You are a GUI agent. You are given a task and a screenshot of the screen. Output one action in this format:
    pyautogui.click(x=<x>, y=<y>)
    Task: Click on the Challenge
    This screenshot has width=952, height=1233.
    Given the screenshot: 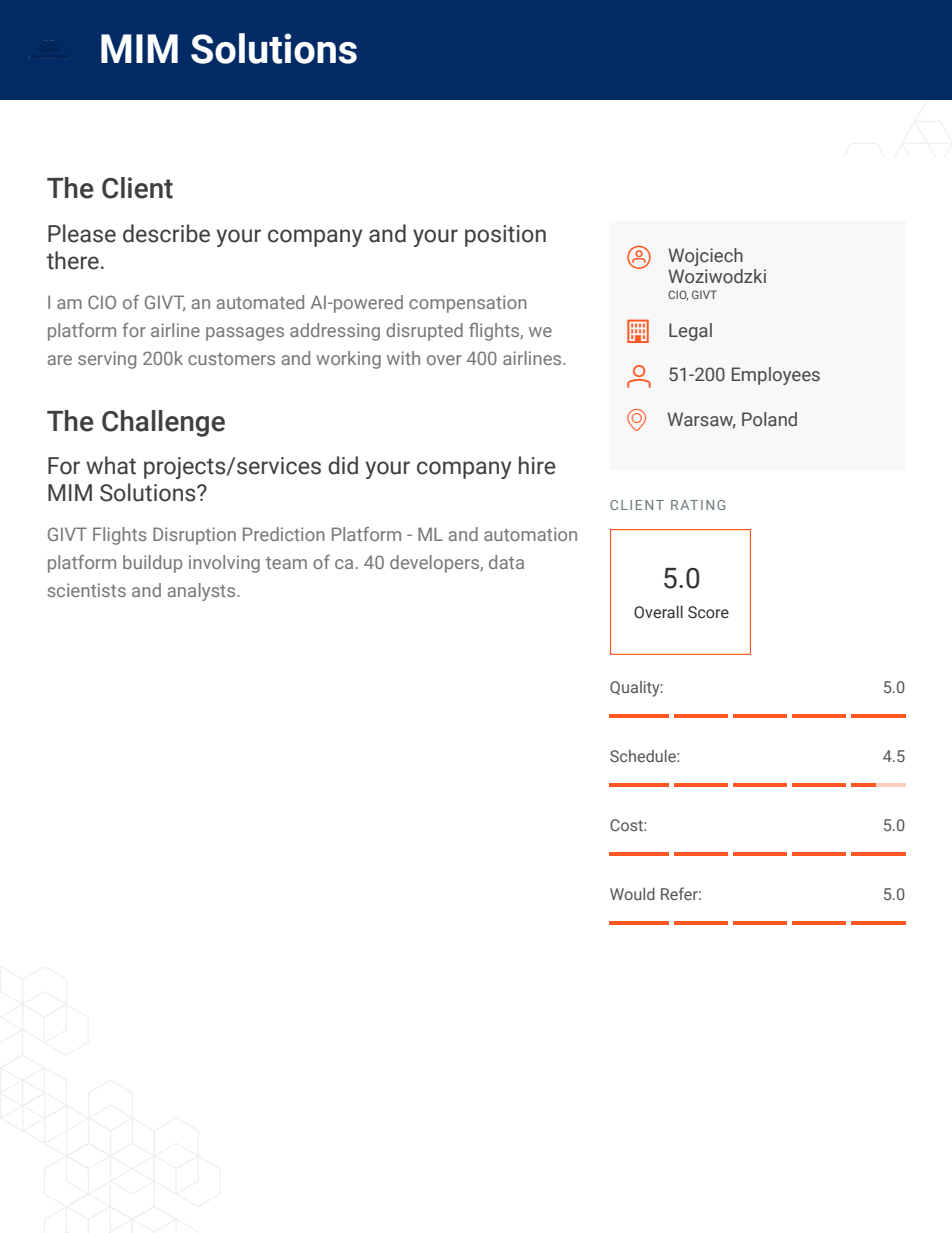 What is the action you would take?
    pyautogui.click(x=163, y=423)
